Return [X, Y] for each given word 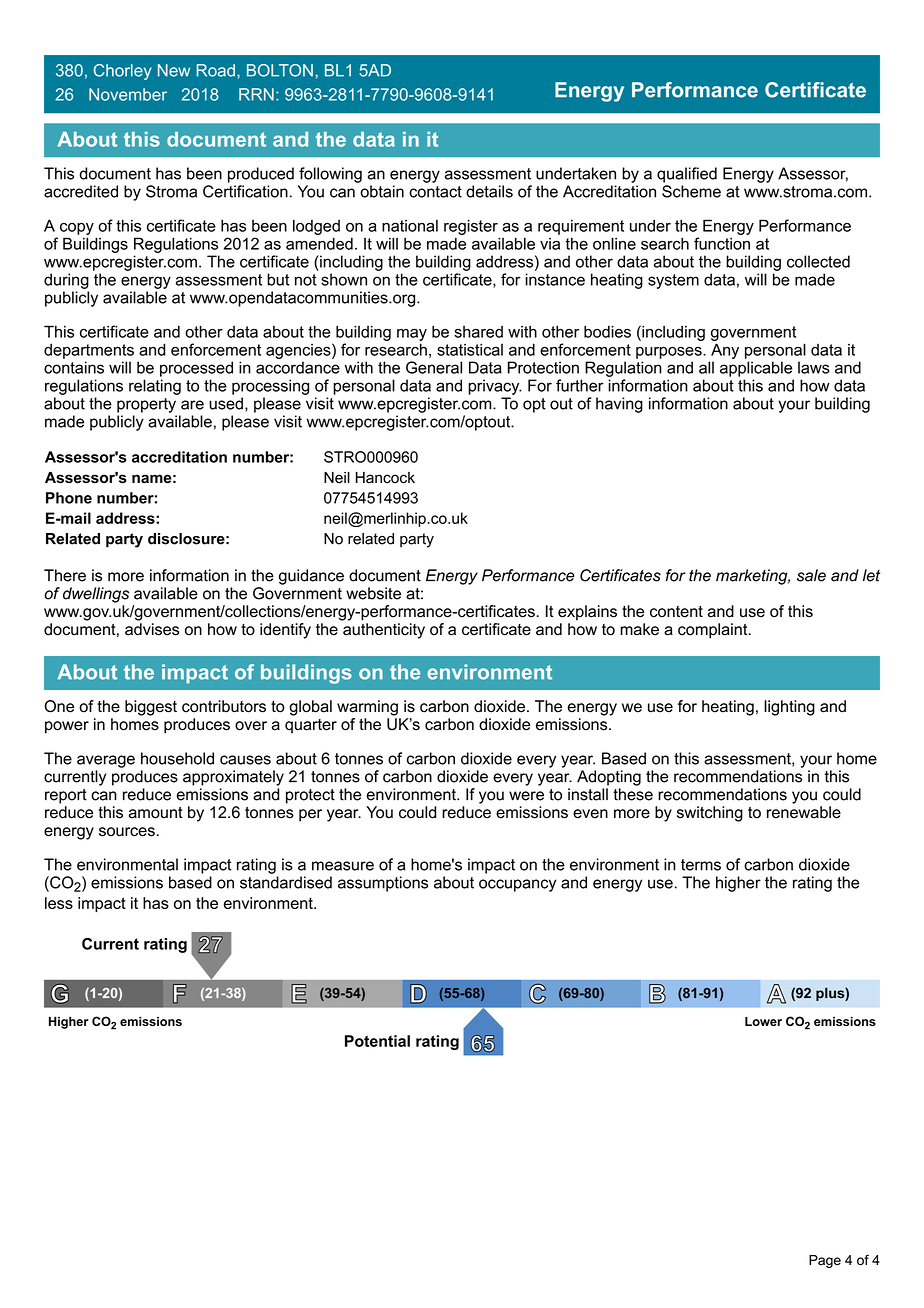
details [489, 191]
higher [738, 884]
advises [152, 629]
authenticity [384, 631]
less [59, 903]
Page [825, 1261]
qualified [687, 175]
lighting [789, 708]
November [128, 94]
